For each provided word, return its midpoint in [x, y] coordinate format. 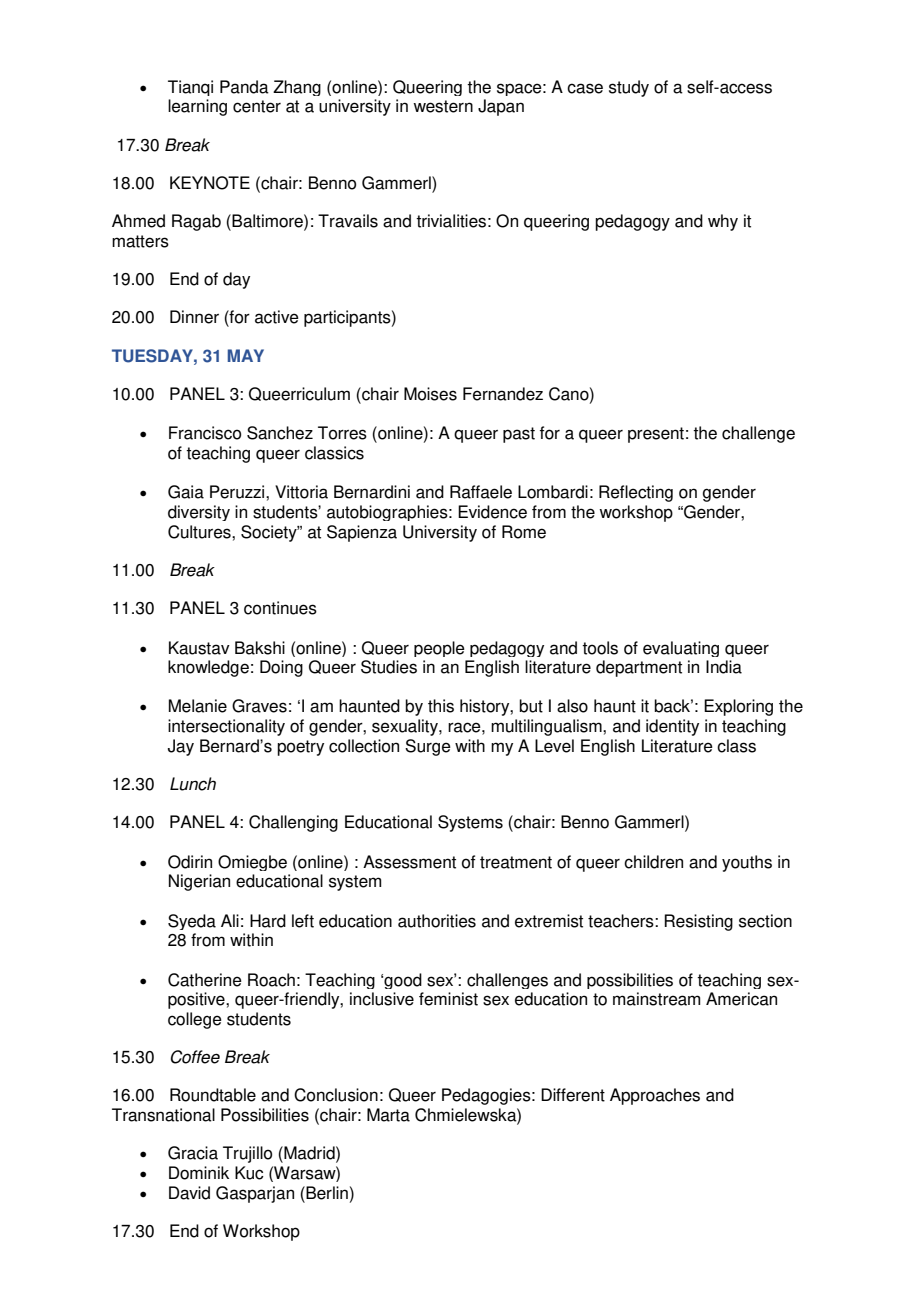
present [656, 435]
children [653, 862]
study [629, 88]
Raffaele [481, 492]
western [443, 106]
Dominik [199, 1173]
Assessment [409, 862]
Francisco [205, 433]
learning [197, 107]
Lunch [193, 784]
